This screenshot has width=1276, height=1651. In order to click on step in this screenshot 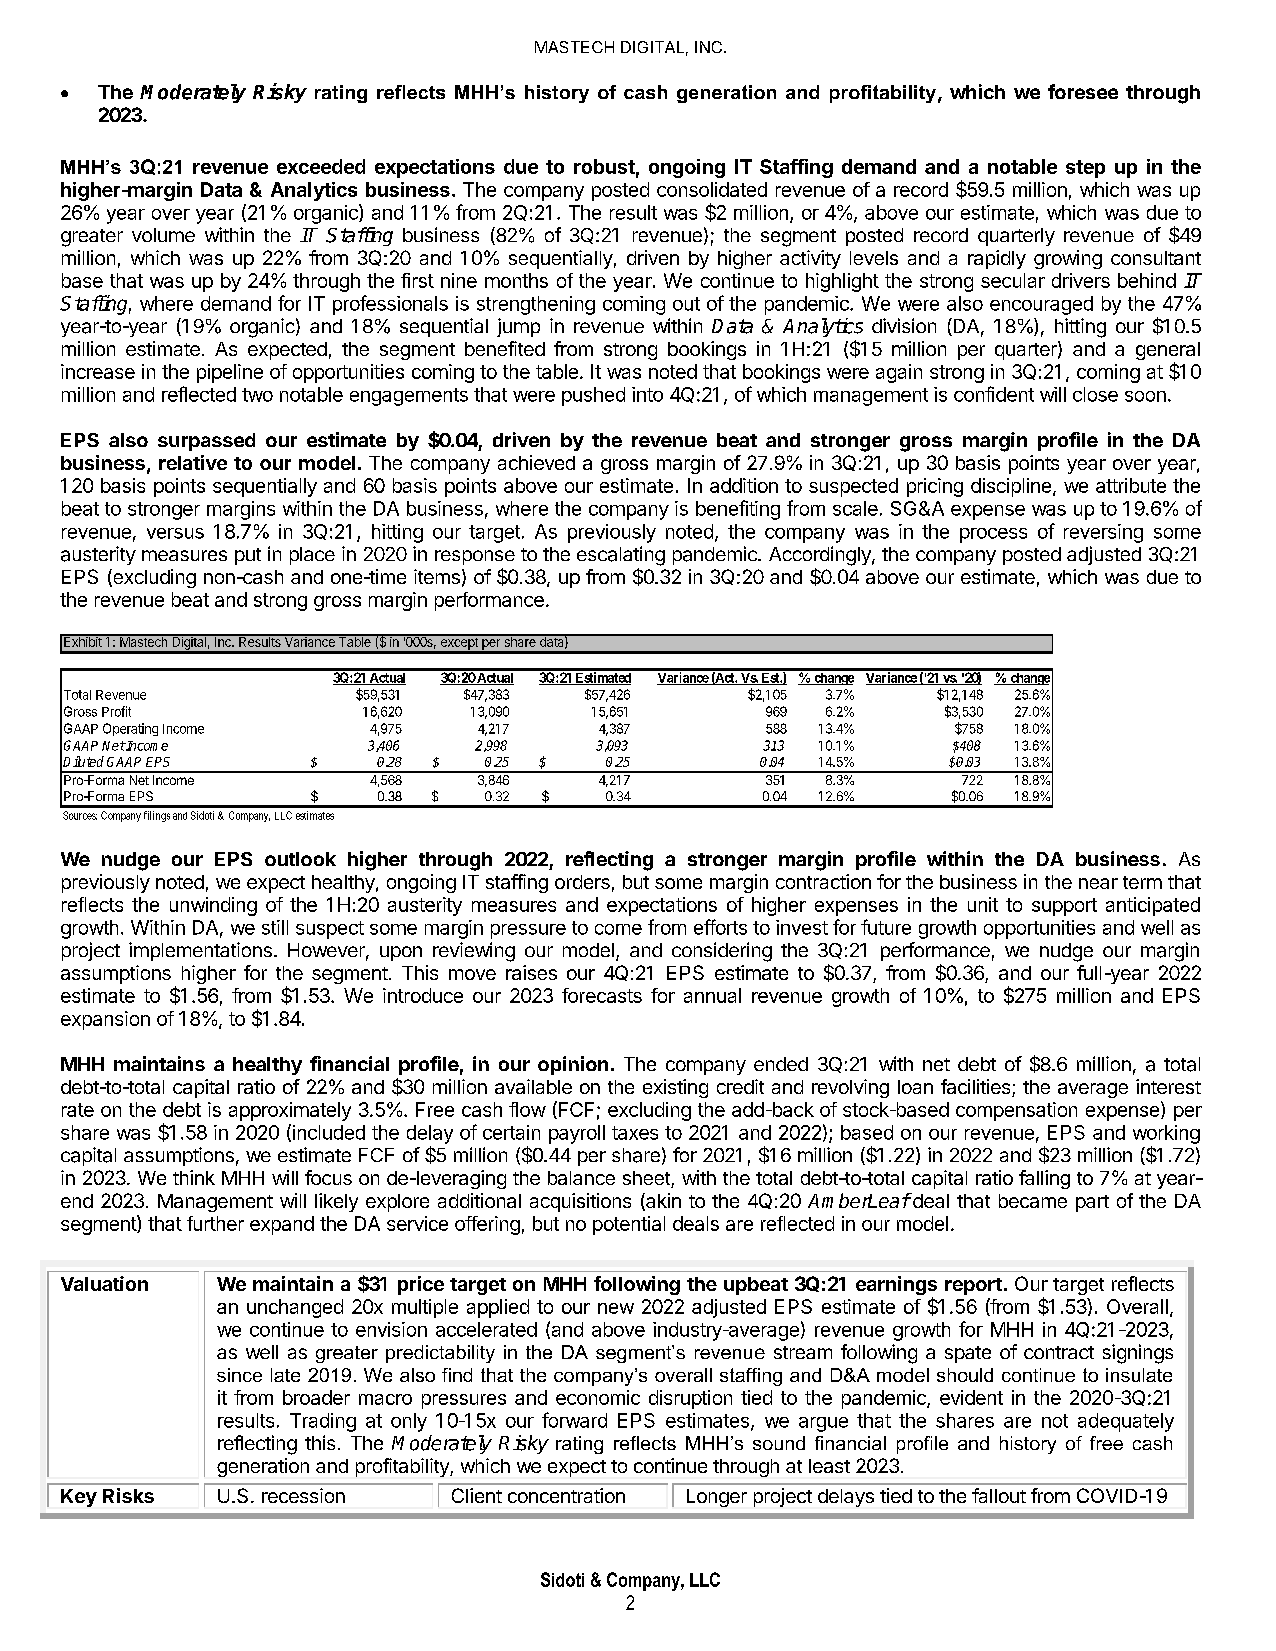, I will do `click(1085, 169)`.
